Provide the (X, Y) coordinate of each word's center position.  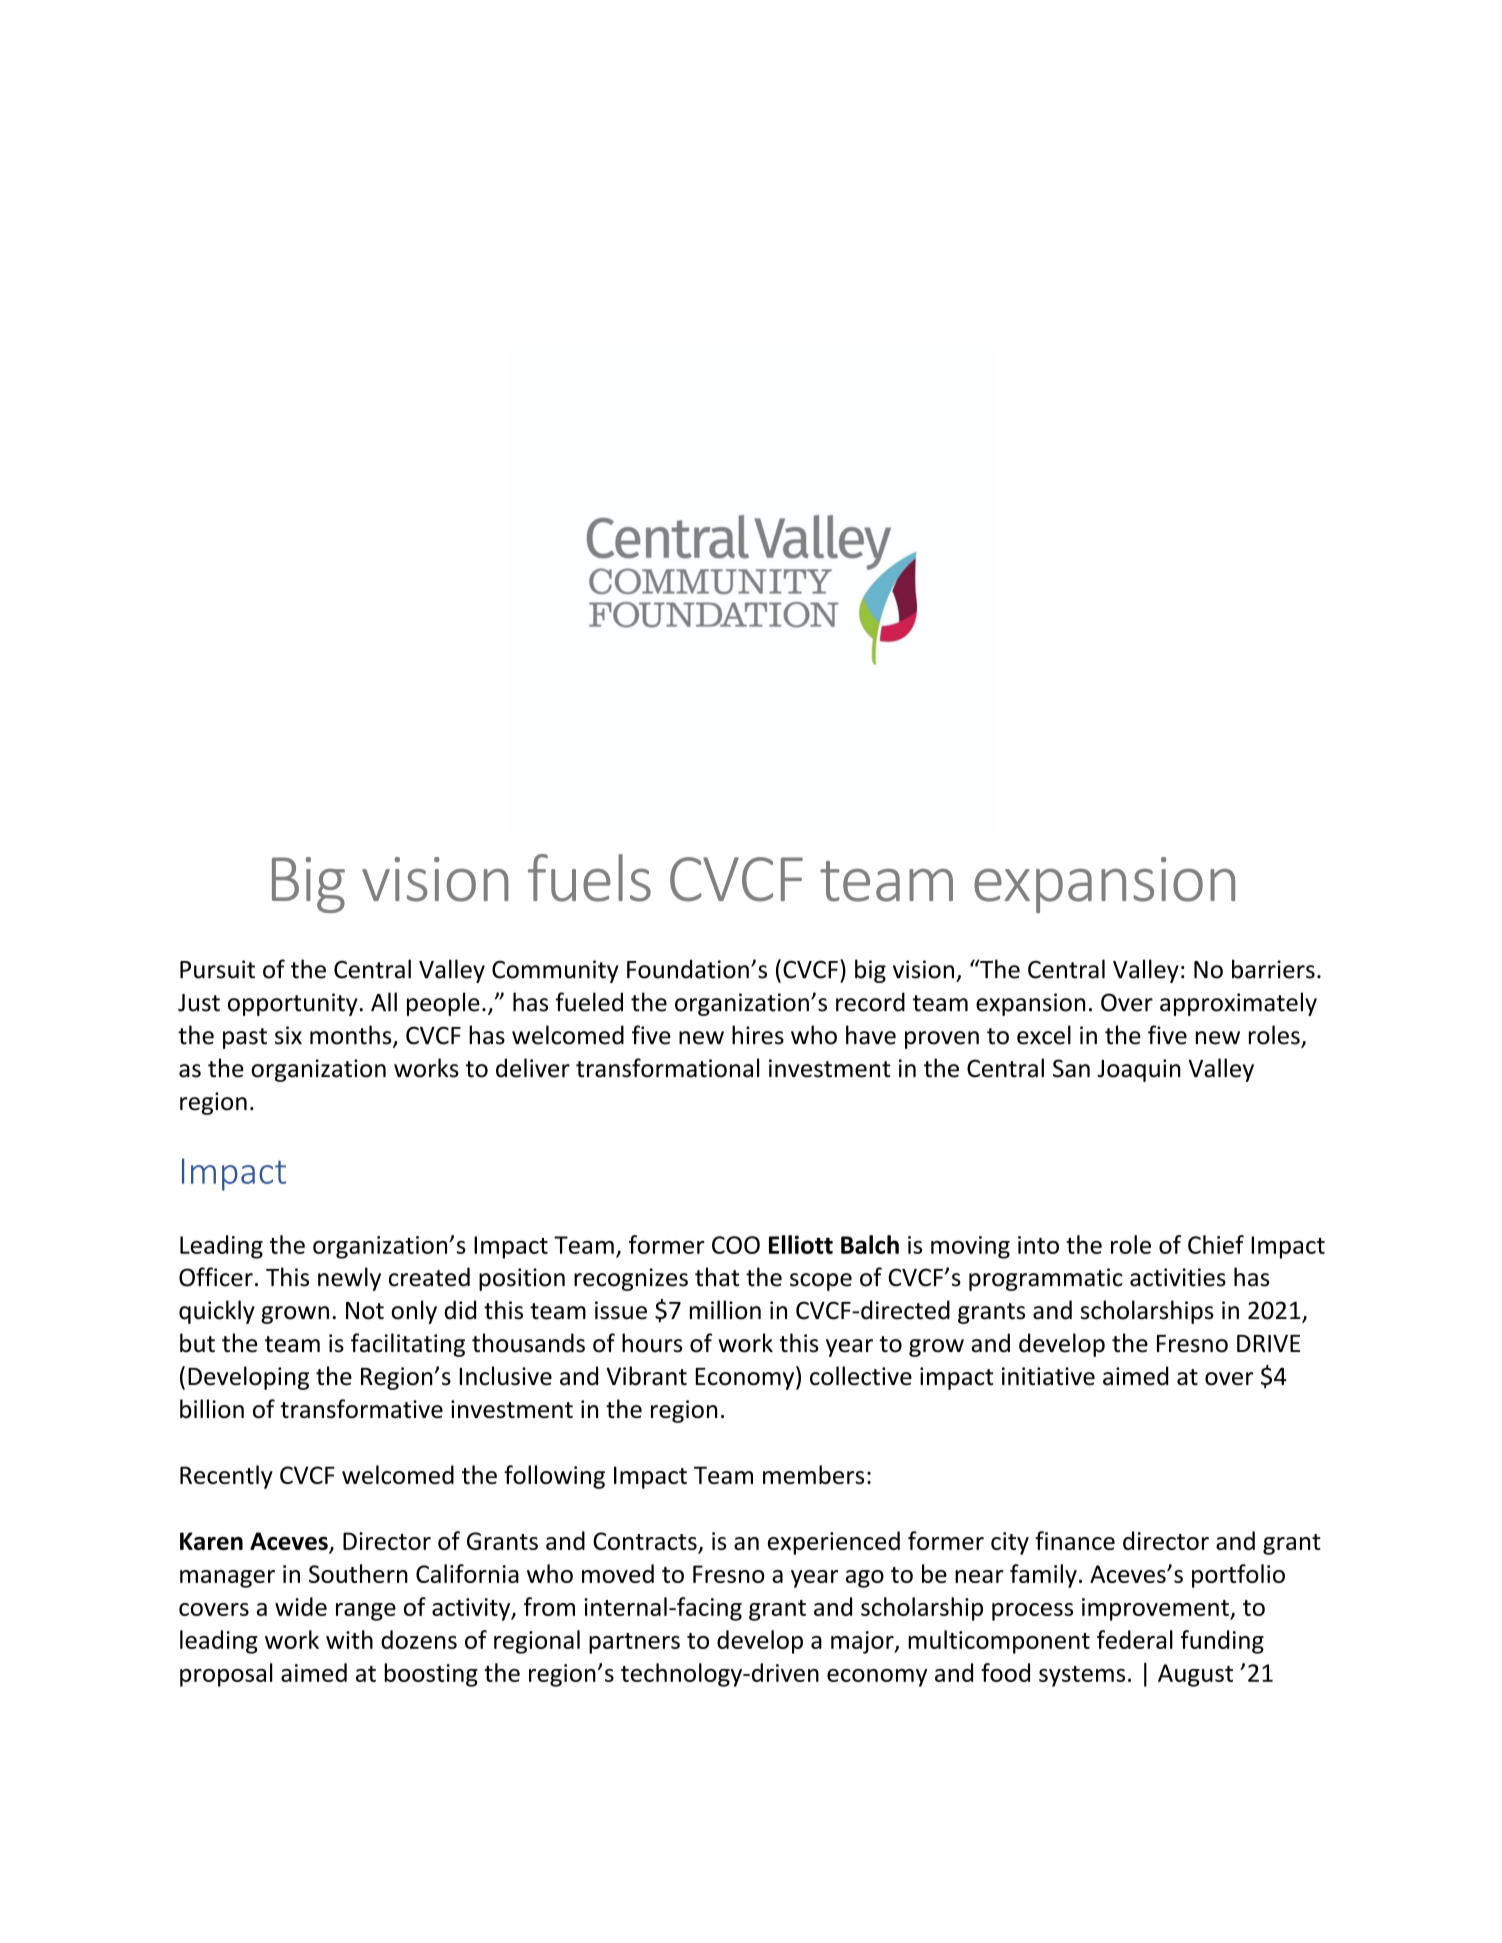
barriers (1273, 969)
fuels (589, 878)
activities (1178, 1277)
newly (349, 1279)
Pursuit (217, 969)
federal (1135, 1639)
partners (634, 1643)
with (349, 1639)
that (717, 1277)
